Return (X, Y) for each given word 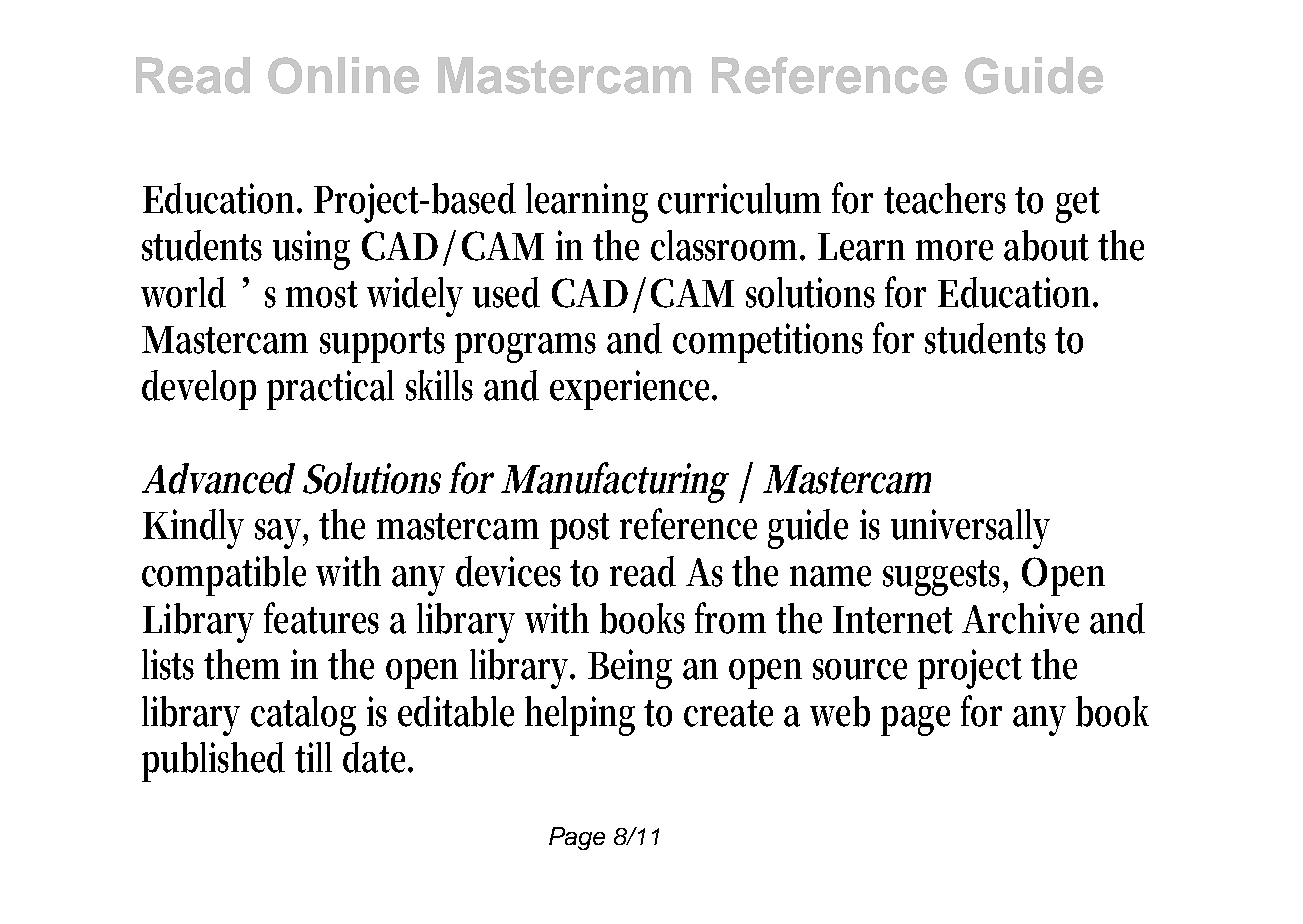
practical (330, 390)
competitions (768, 343)
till (313, 757)
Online (343, 75)
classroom (728, 245)
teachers (945, 198)
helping (580, 716)
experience (633, 390)
